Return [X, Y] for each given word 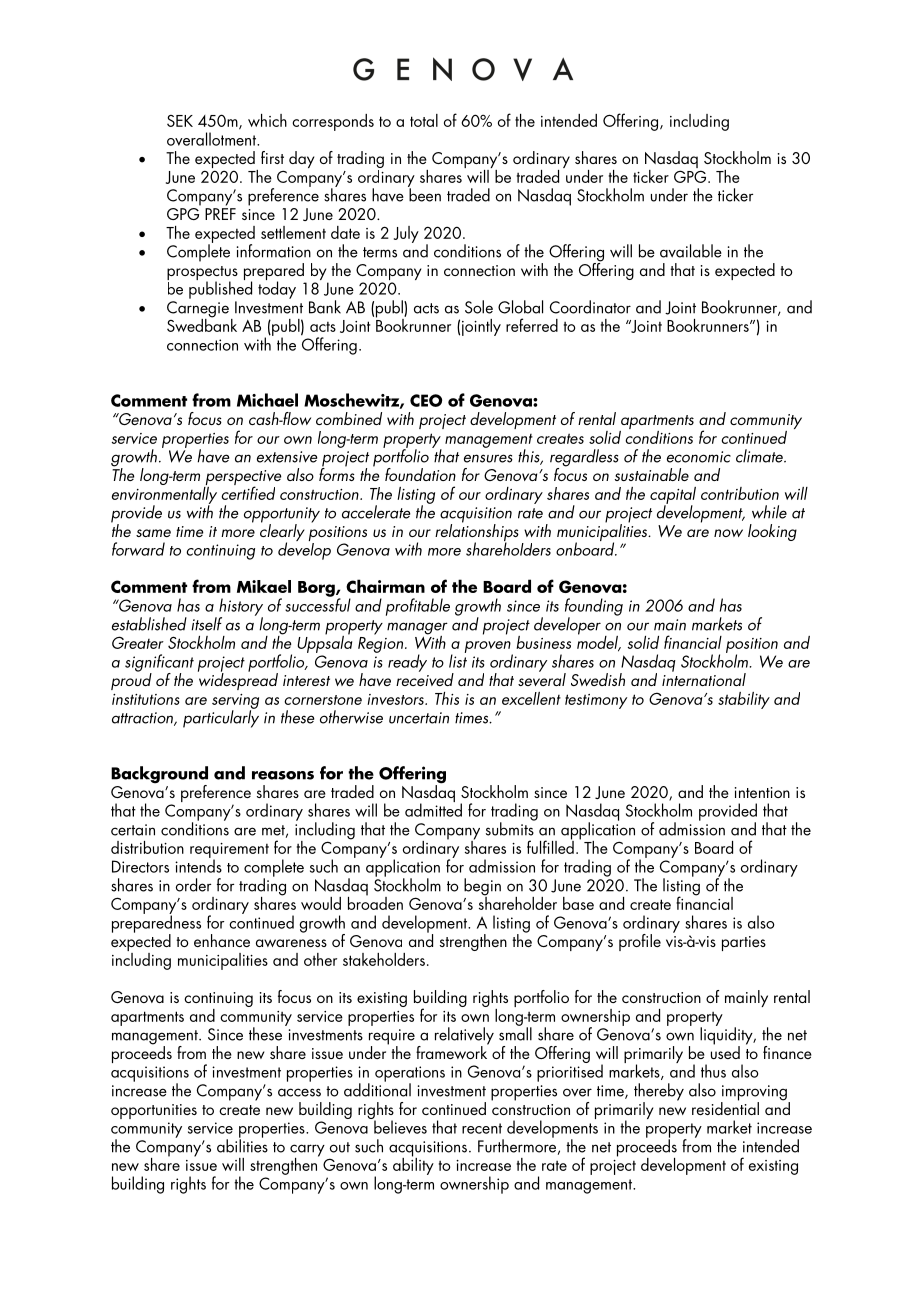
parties [744, 943]
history [241, 608]
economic [699, 457]
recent [482, 1128]
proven [489, 648]
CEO [426, 400]
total [424, 120]
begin [482, 888]
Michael [267, 400]
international [704, 678]
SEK [180, 121]
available [691, 251]
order [193, 885]
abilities [242, 1145]
